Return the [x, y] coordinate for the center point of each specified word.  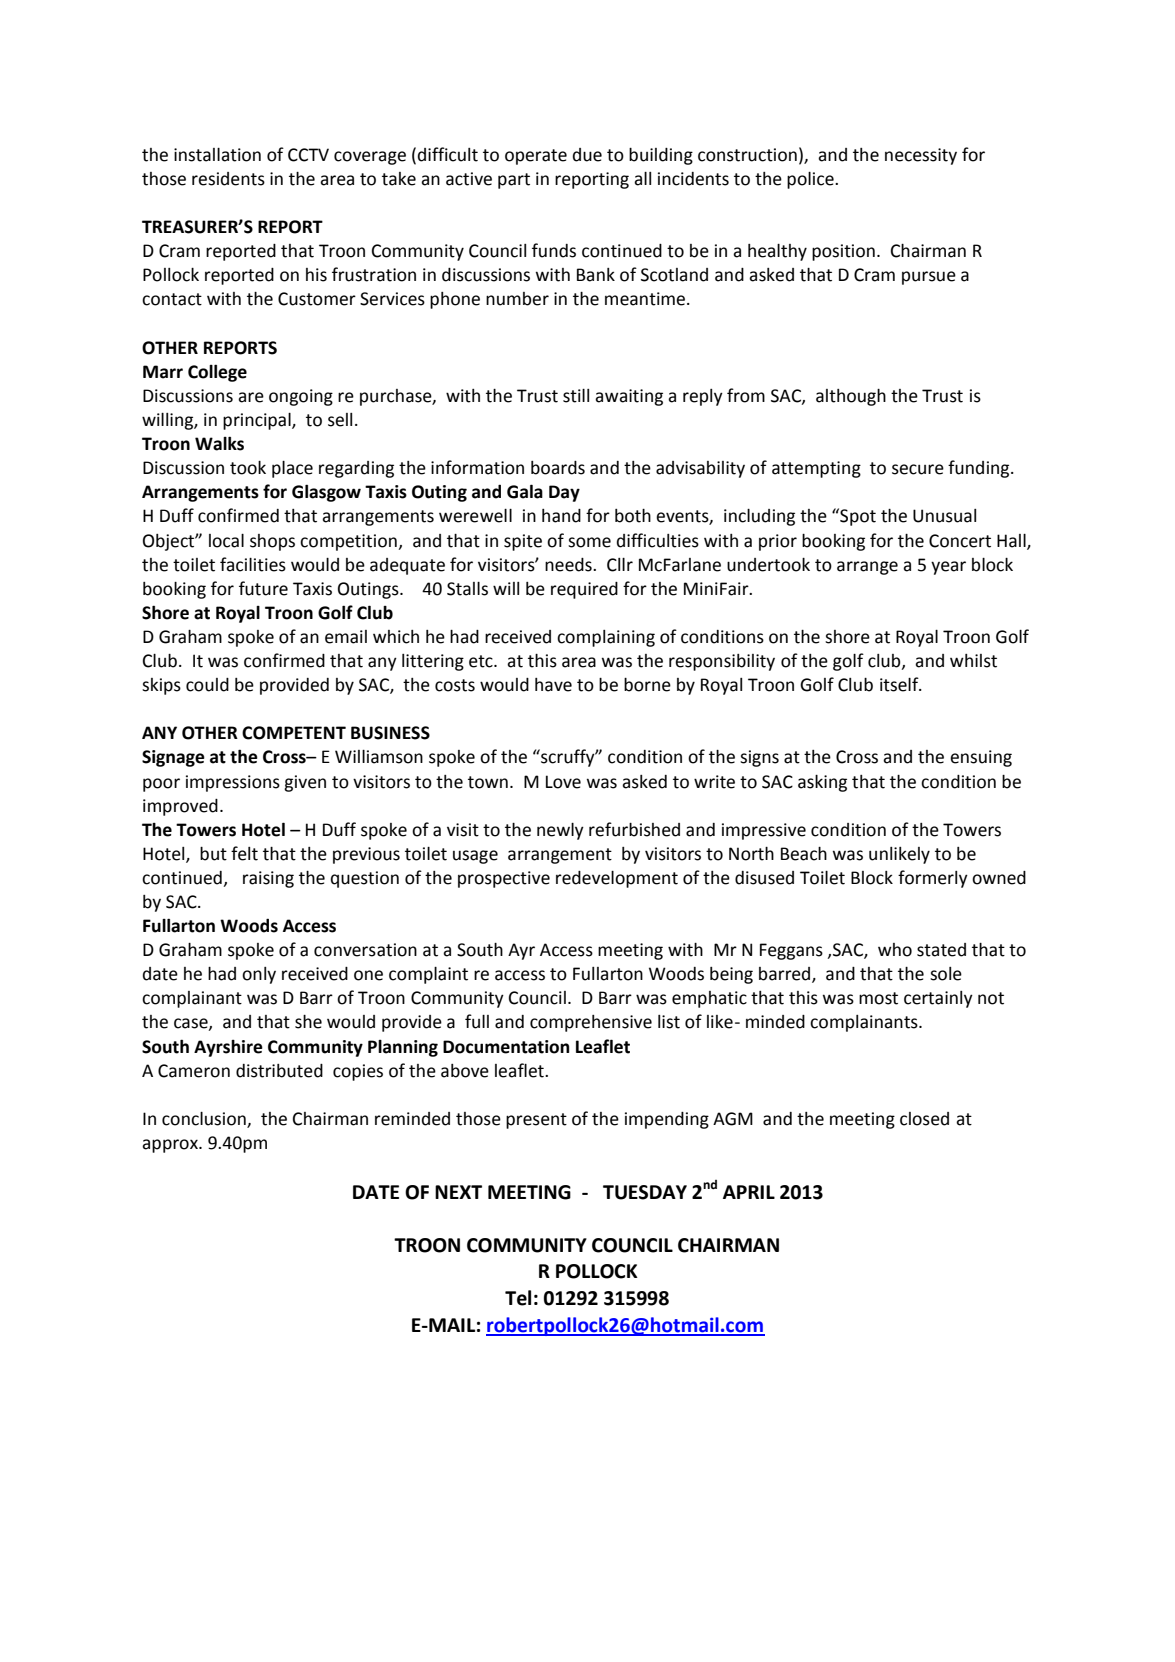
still [576, 396]
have [553, 685]
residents [228, 179]
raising [268, 879]
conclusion [205, 1120]
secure [918, 469]
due [587, 155]
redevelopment [617, 879]
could [207, 685]
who [895, 950]
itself [900, 684]
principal [258, 421]
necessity [921, 156]
